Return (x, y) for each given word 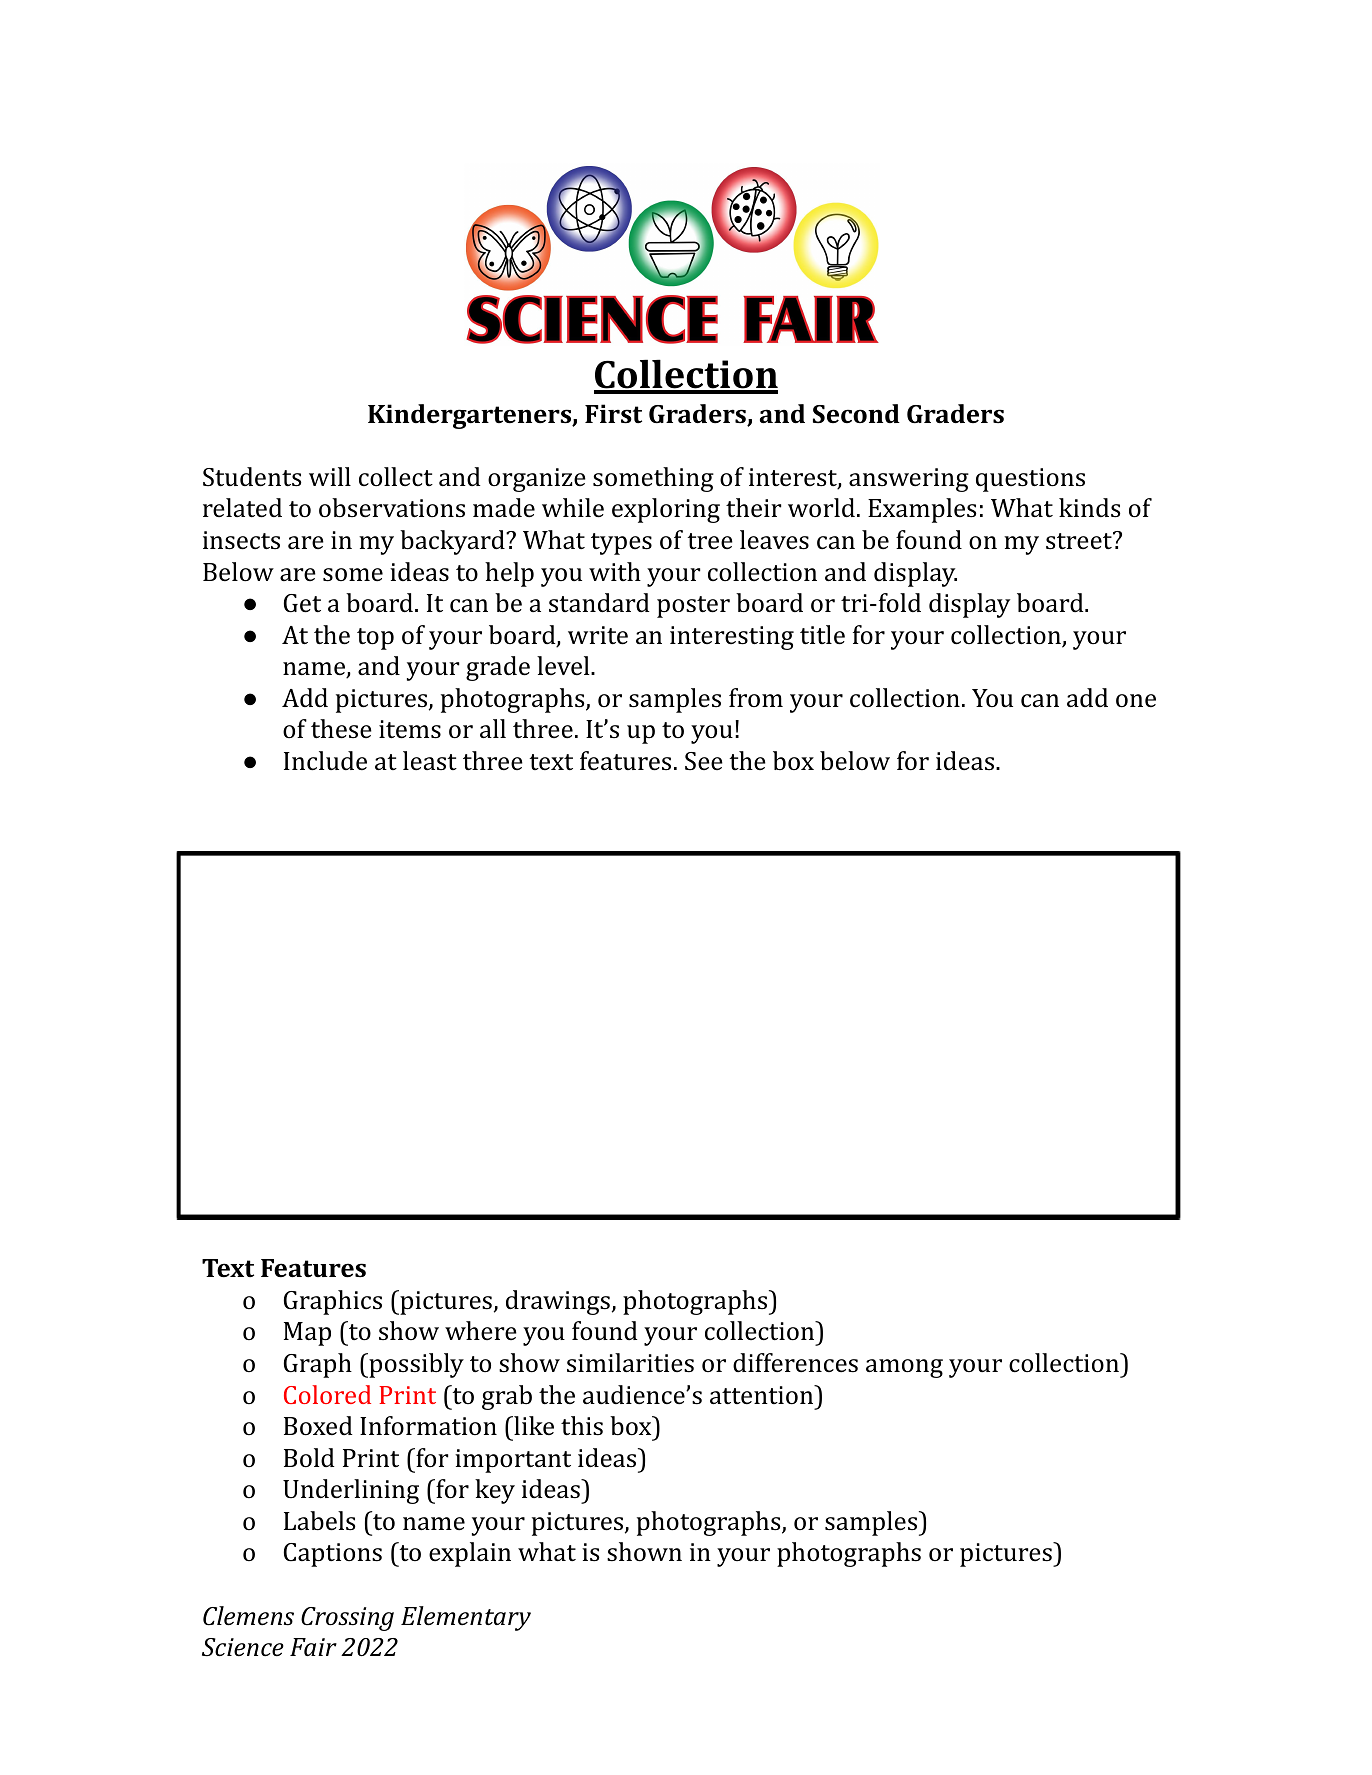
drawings (558, 1302)
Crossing (347, 1619)
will (330, 476)
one (1136, 701)
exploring (666, 510)
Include (325, 761)
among (904, 1368)
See (704, 761)
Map (307, 1334)
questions (1030, 480)
